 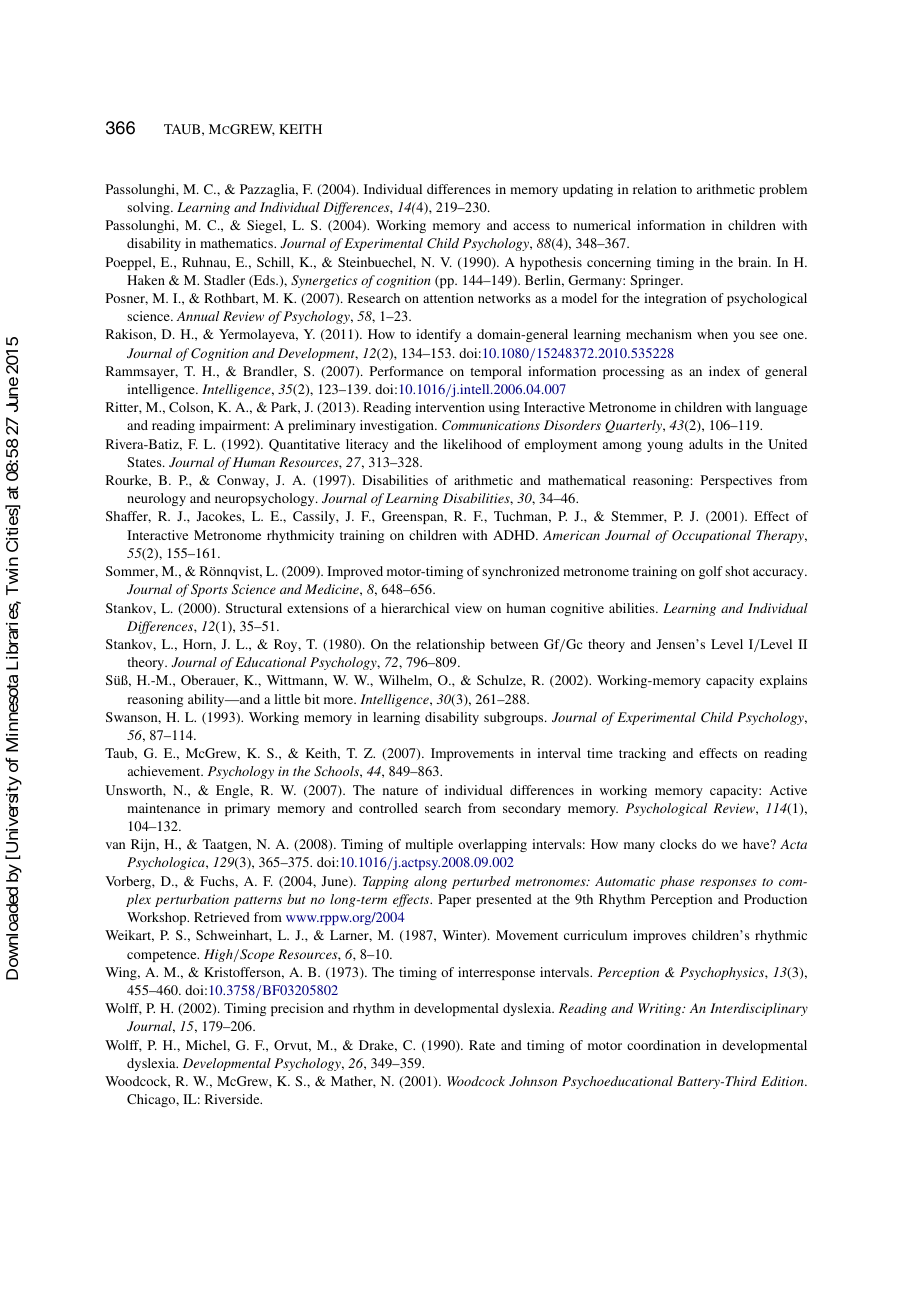 What do you see at coordinates (783, 681) in the screenshot?
I see `explains` at bounding box center [783, 681].
